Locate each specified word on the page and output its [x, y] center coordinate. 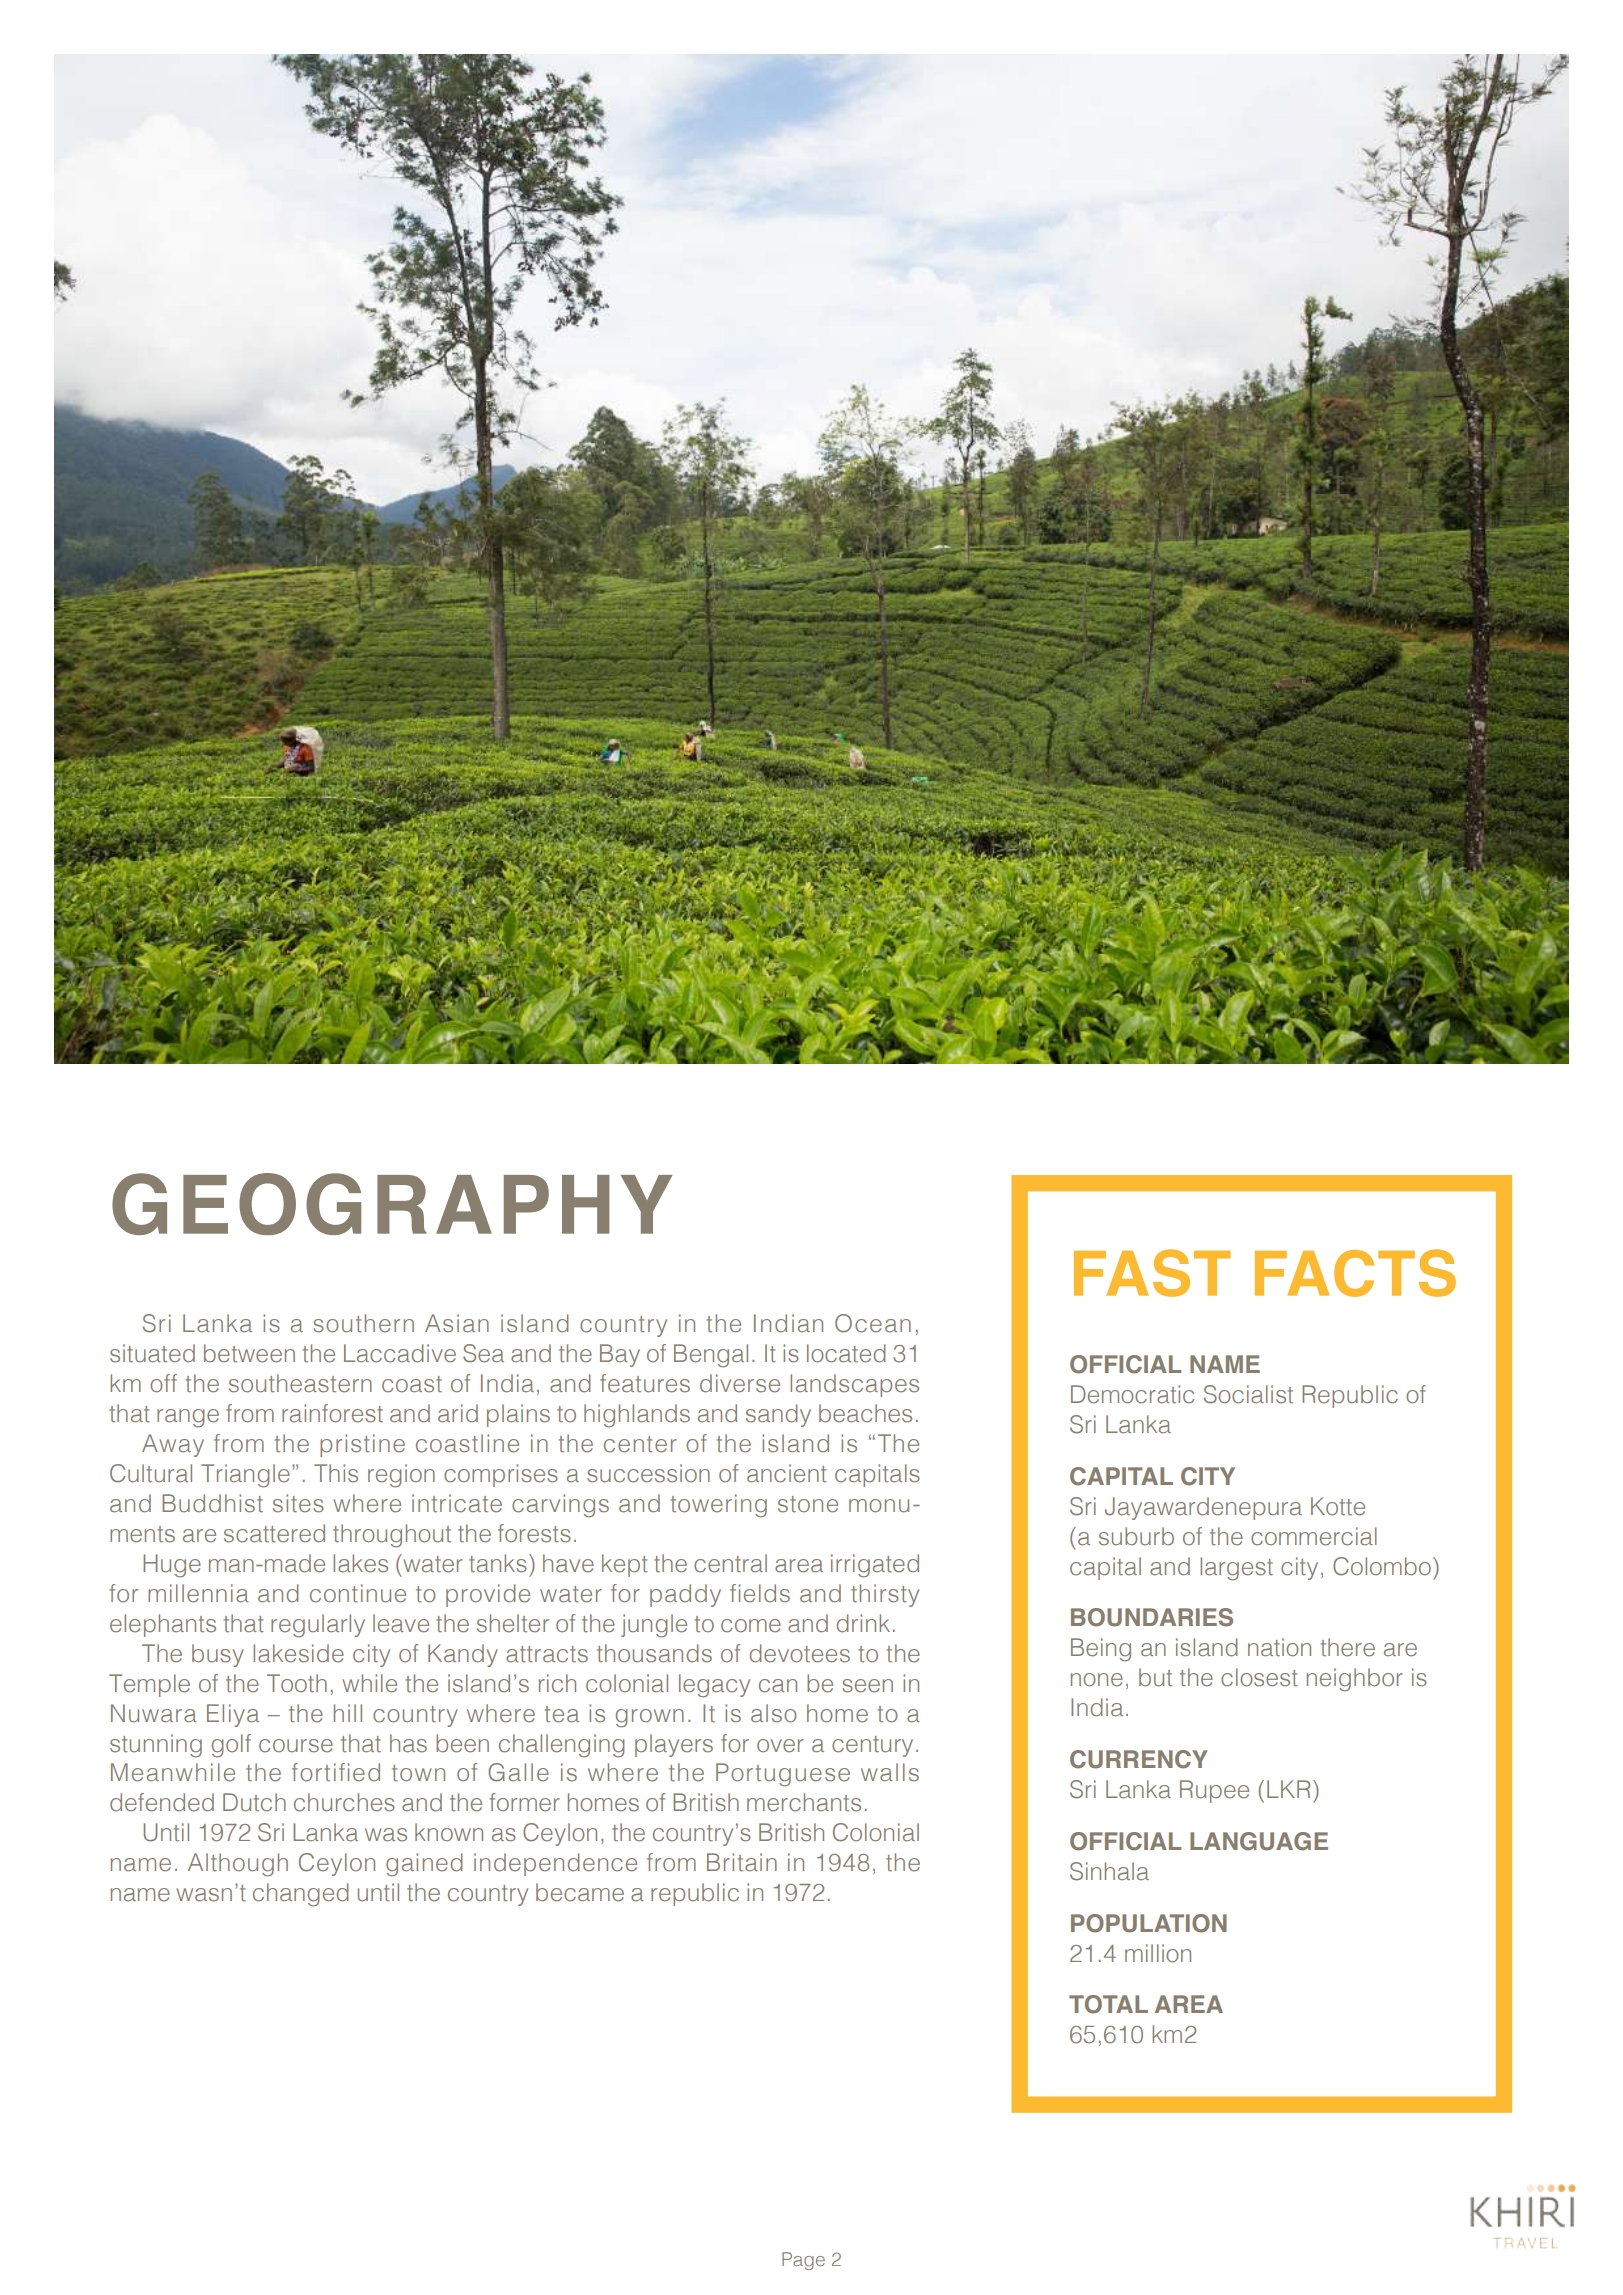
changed [301, 1895]
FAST [1152, 1273]
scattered [274, 1533]
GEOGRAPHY [392, 1204]
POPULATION [1149, 1923]
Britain [742, 1862]
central [730, 1563]
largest [1236, 1569]
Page [803, 2261]
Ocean [873, 1323]
